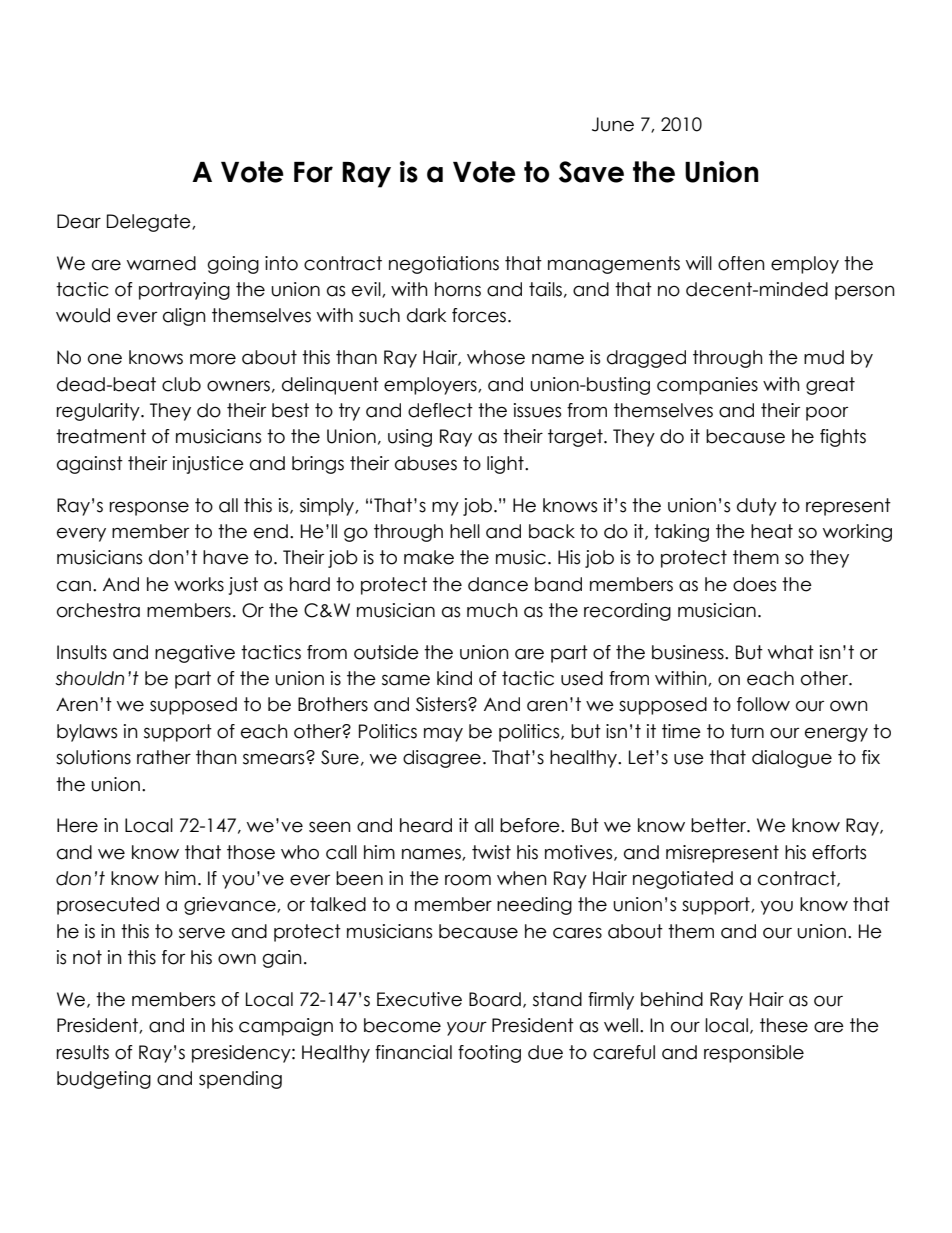  What do you see at coordinates (181, 384) in the document?
I see `club` at bounding box center [181, 384].
